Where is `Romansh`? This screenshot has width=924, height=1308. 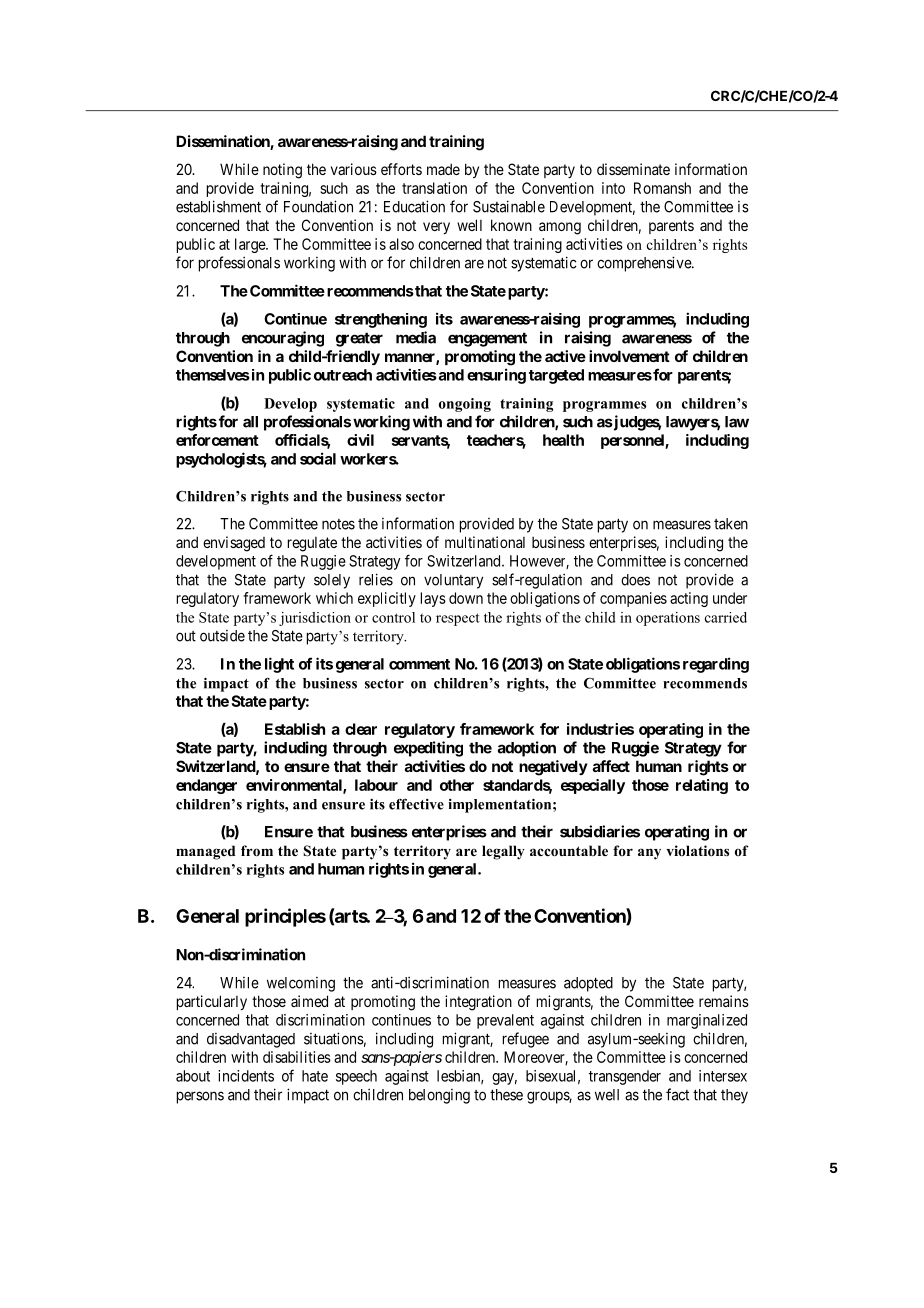 Romansh is located at coordinates (662, 188).
